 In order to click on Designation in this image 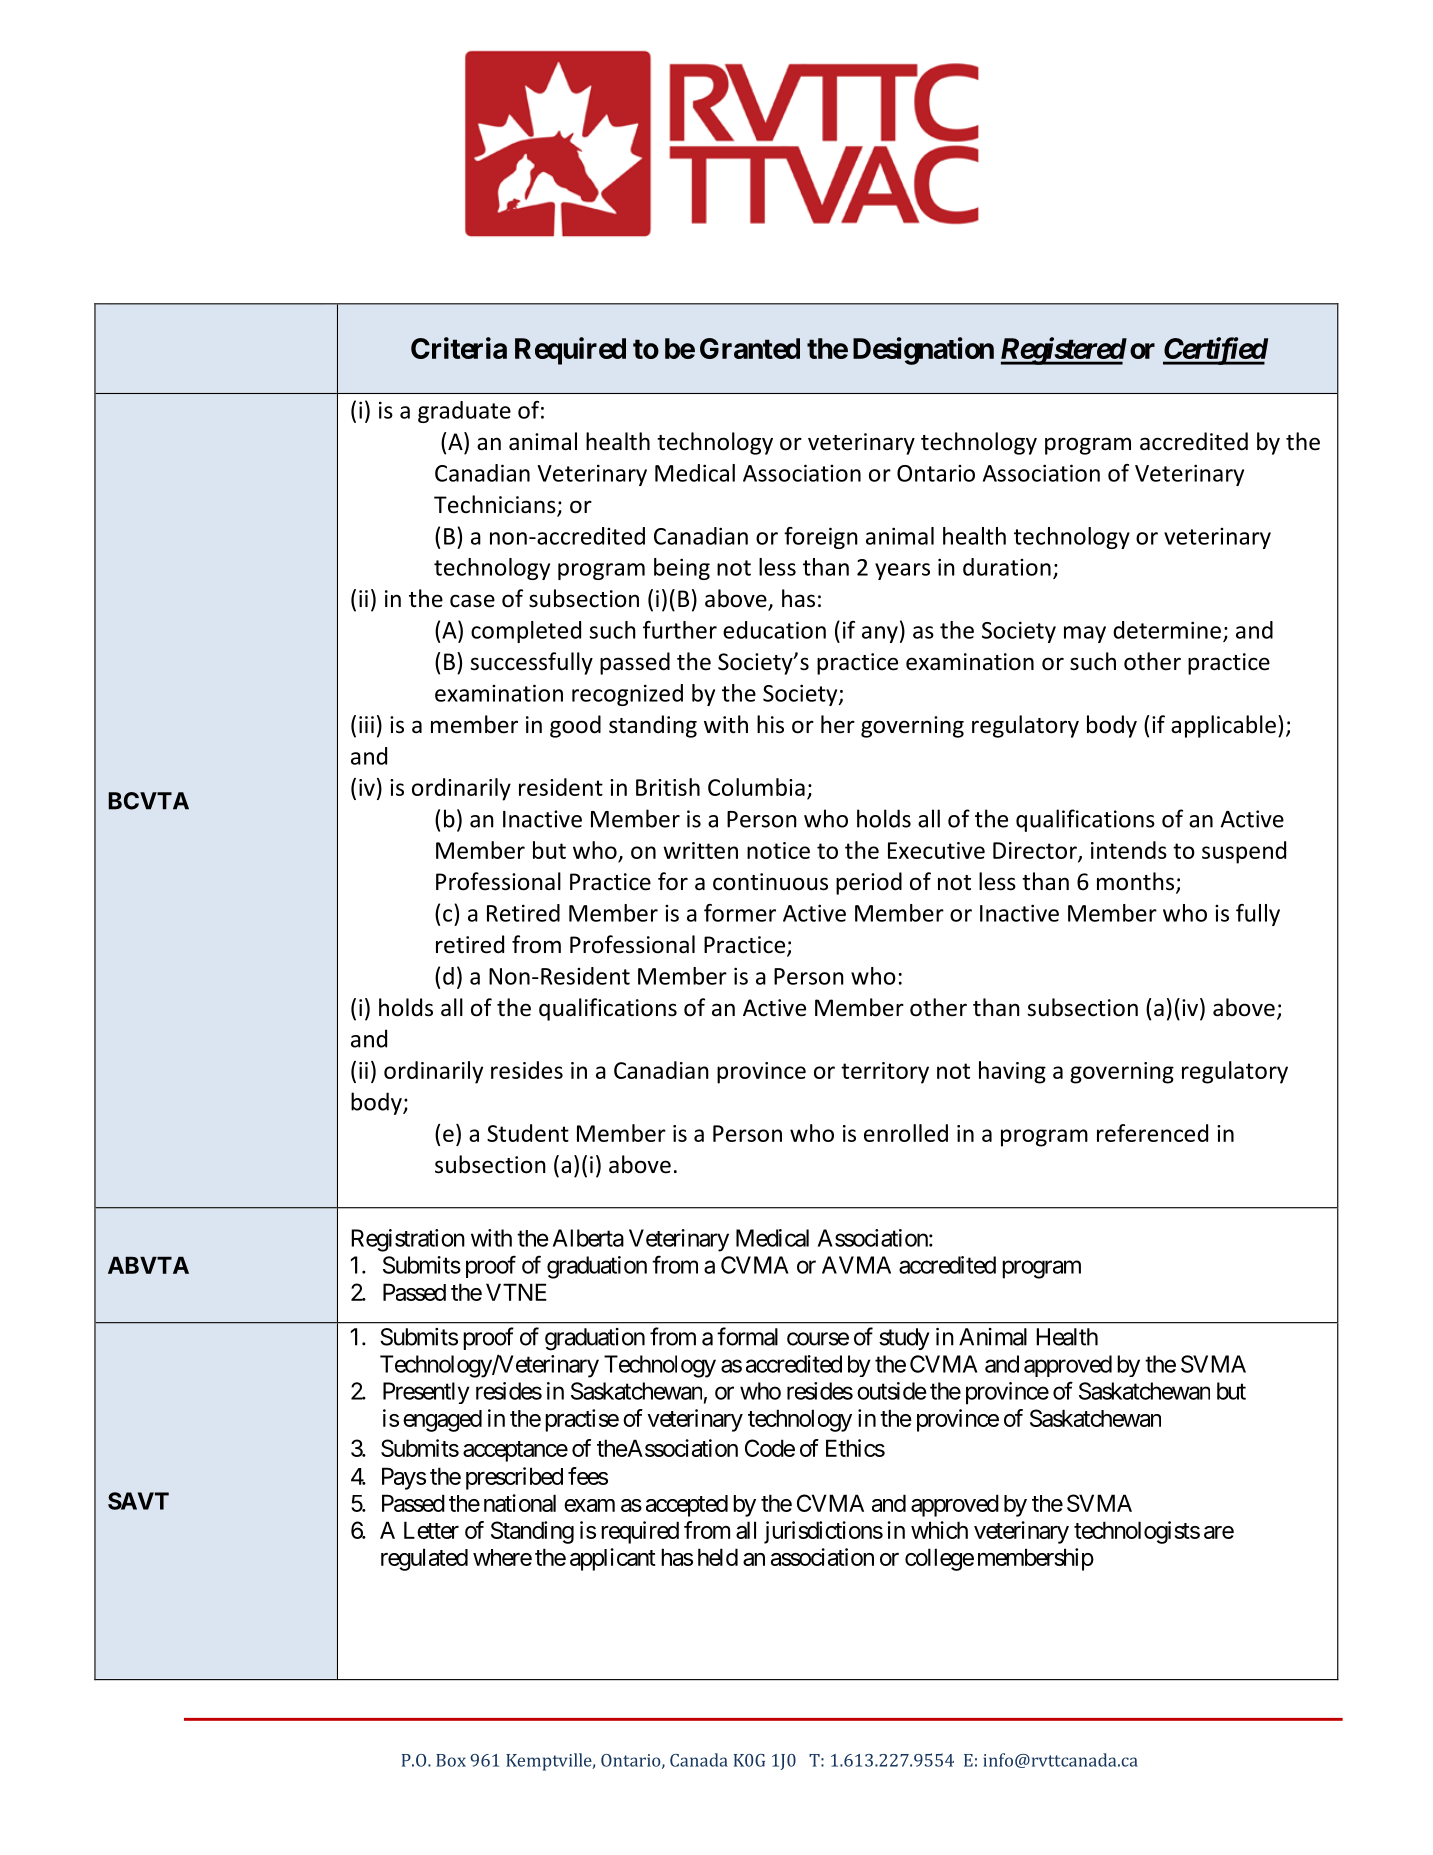, I will do `click(923, 351)`.
